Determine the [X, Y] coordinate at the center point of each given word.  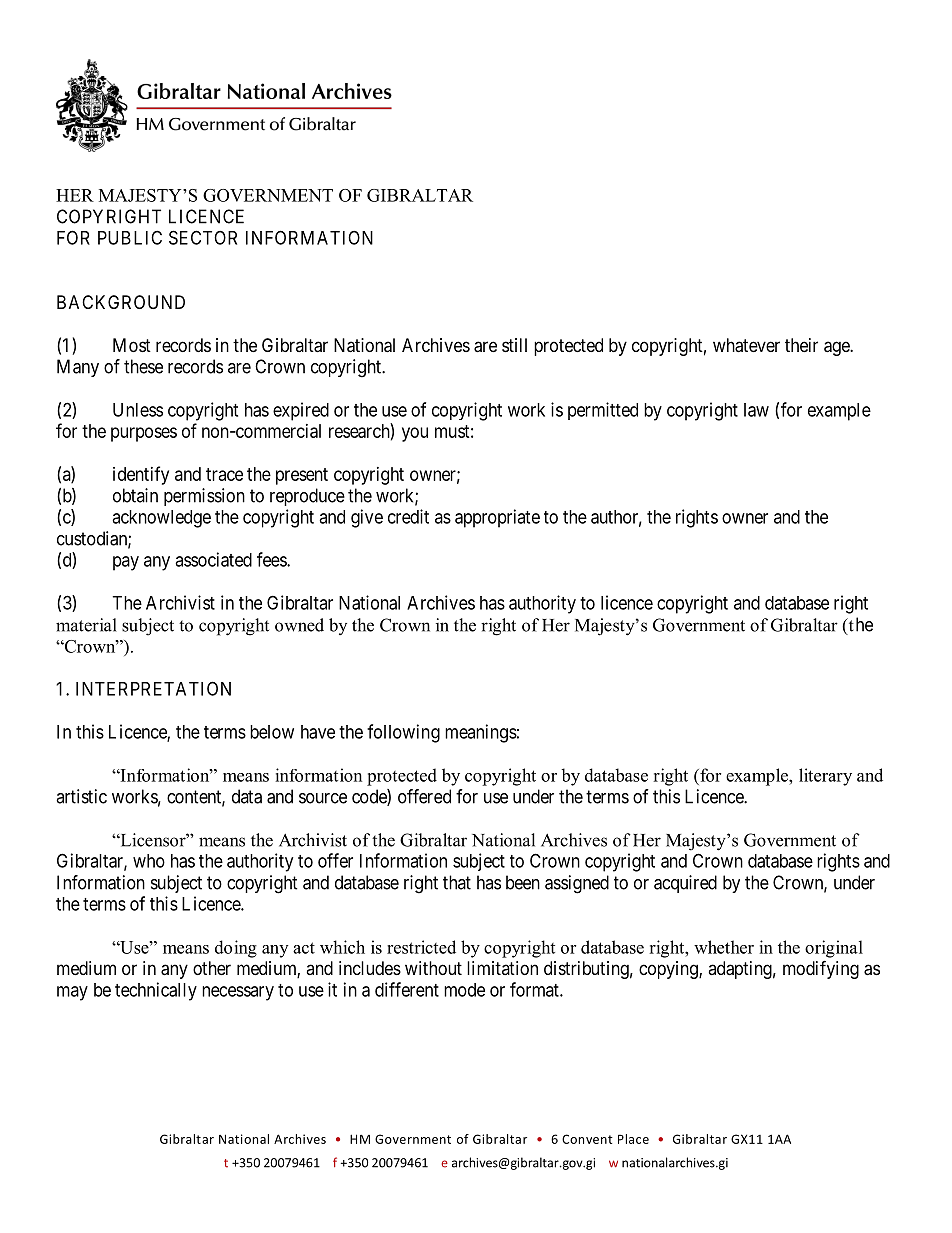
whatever [746, 345]
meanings [481, 733]
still [514, 345]
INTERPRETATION [153, 688]
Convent [587, 1139]
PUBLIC [130, 237]
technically [156, 991]
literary [825, 777]
